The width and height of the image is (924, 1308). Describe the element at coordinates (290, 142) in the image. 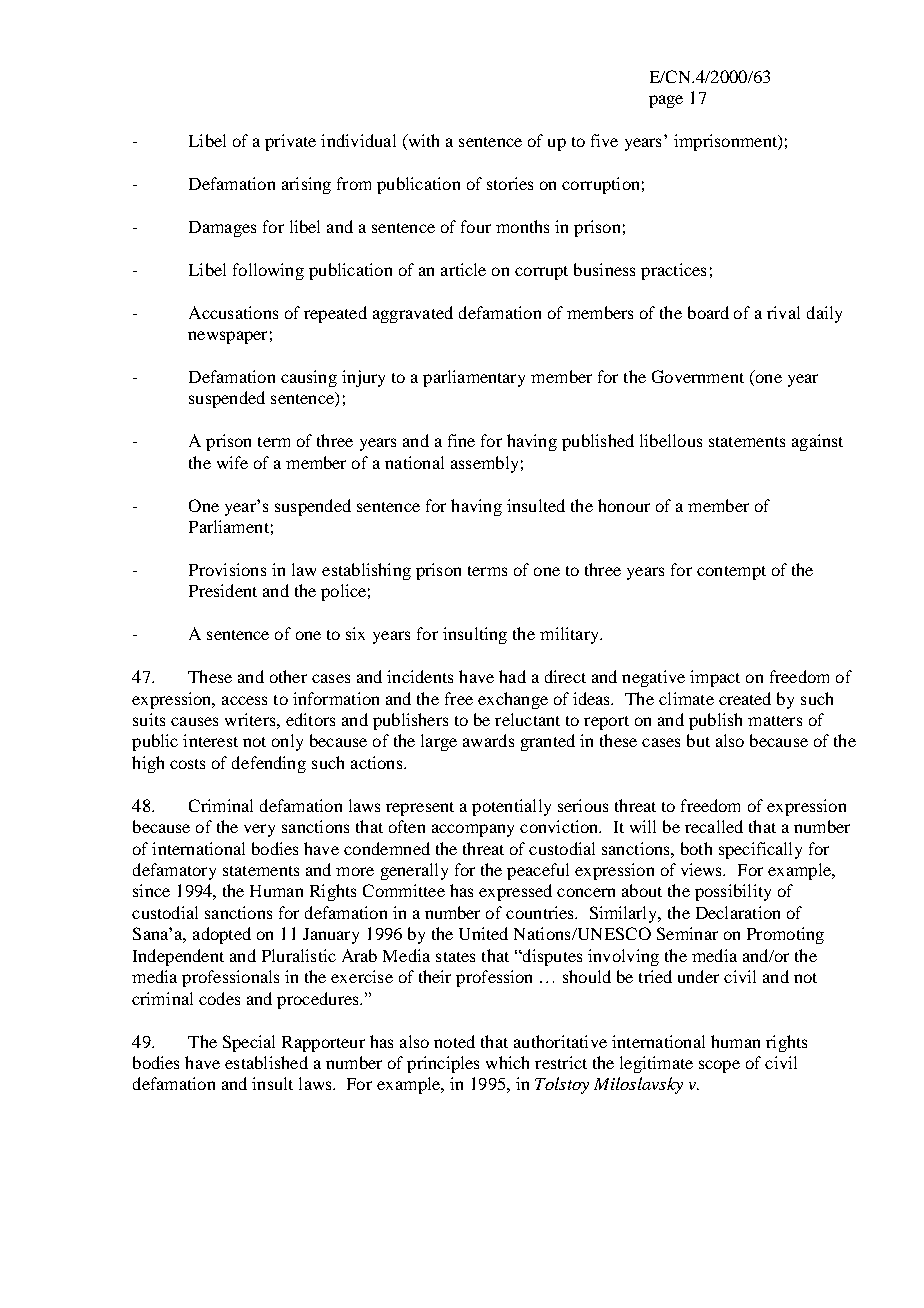

I see `private` at that location.
